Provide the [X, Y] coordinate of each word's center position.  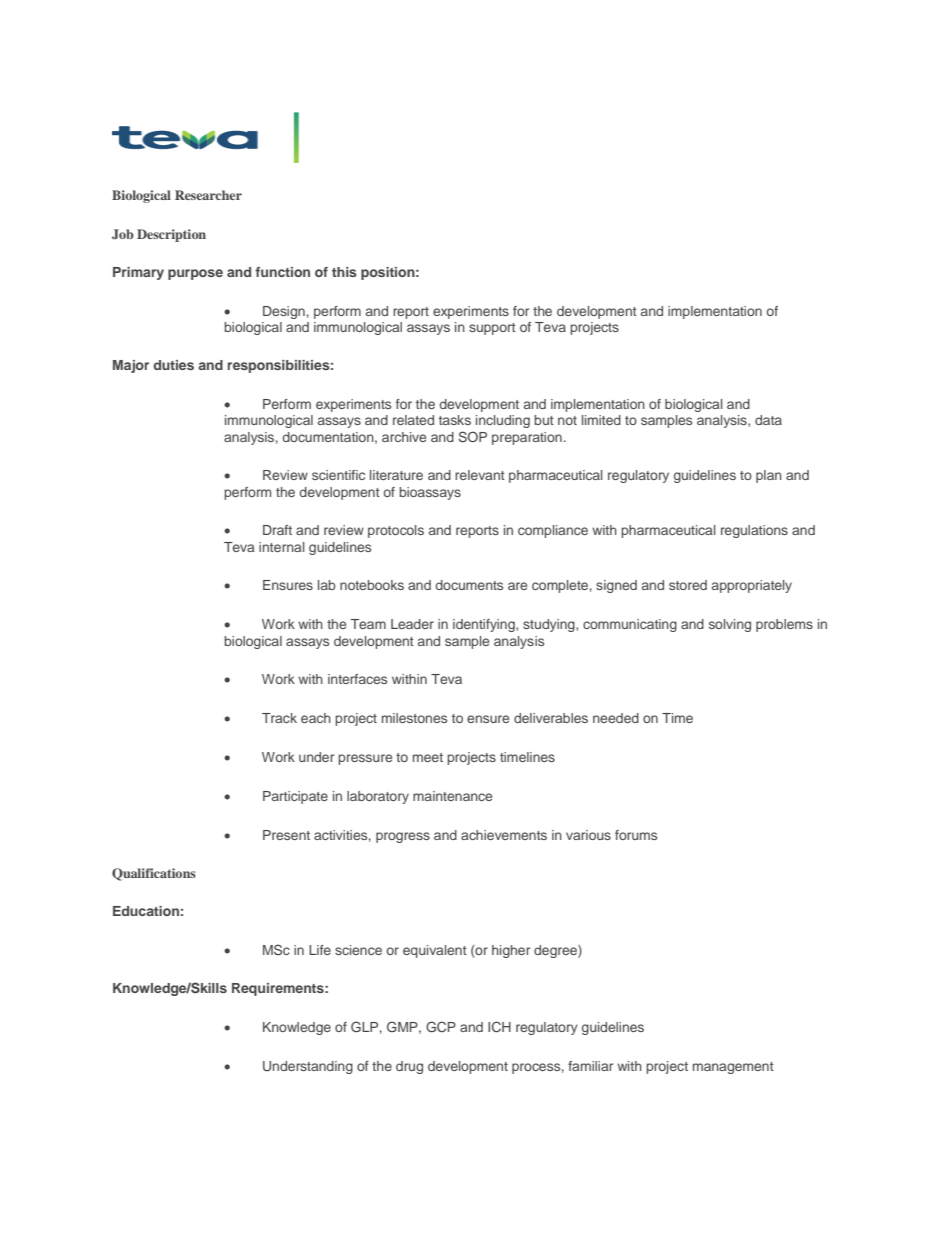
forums [636, 835]
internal [282, 547]
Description [171, 235]
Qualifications [154, 874]
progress [403, 837]
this [344, 272]
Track [279, 718]
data [768, 420]
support [492, 329]
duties [173, 365]
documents [469, 585]
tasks [455, 420]
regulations [754, 531]
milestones [414, 718]
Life [320, 950]
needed [616, 718]
